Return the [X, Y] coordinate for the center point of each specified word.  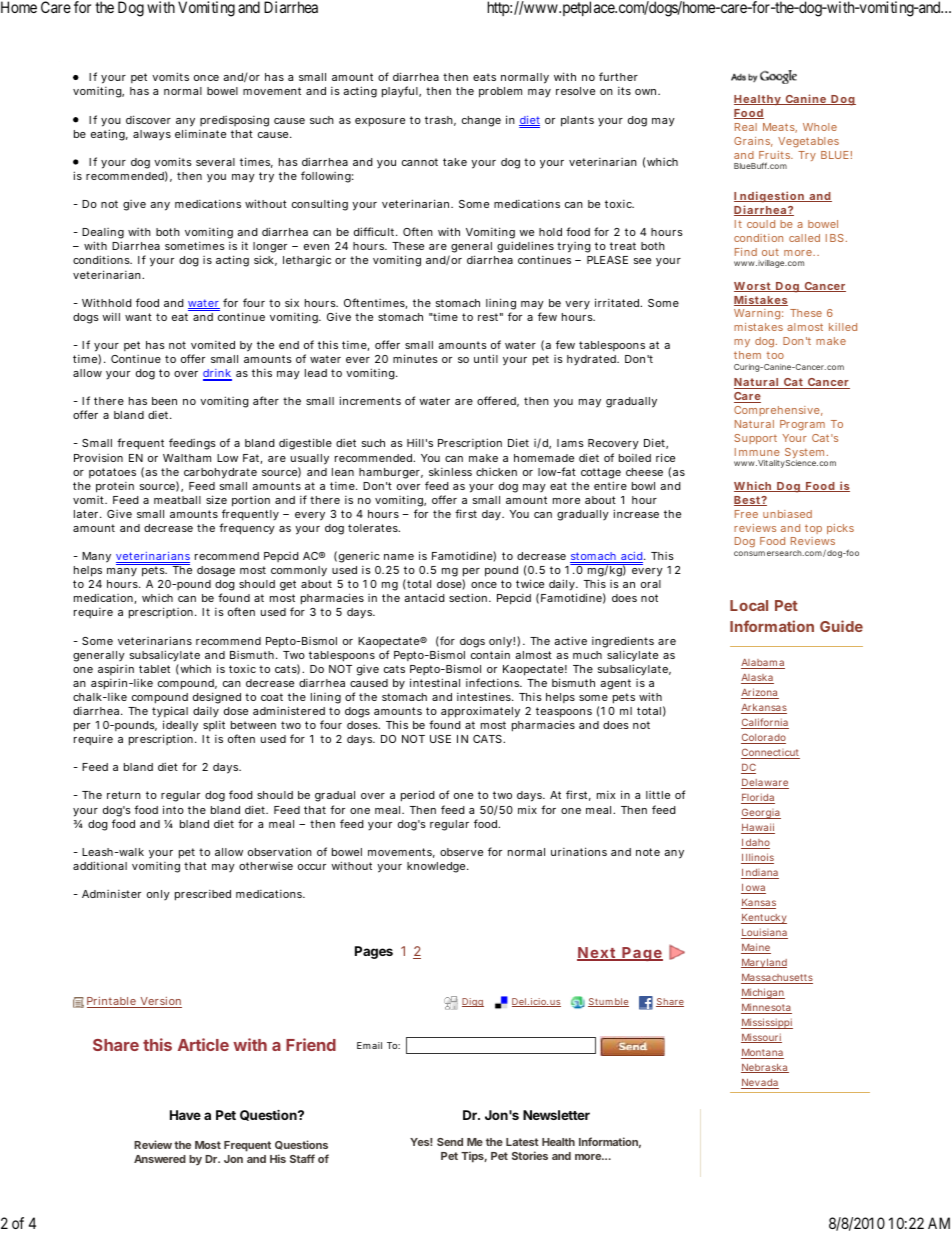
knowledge [438, 867]
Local [749, 605]
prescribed [203, 895]
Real [746, 127]
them [747, 355]
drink [217, 374]
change [481, 121]
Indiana [760, 874]
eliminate [200, 134]
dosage [216, 571]
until [486, 358]
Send [450, 1142]
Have [185, 1115]
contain [490, 655]
